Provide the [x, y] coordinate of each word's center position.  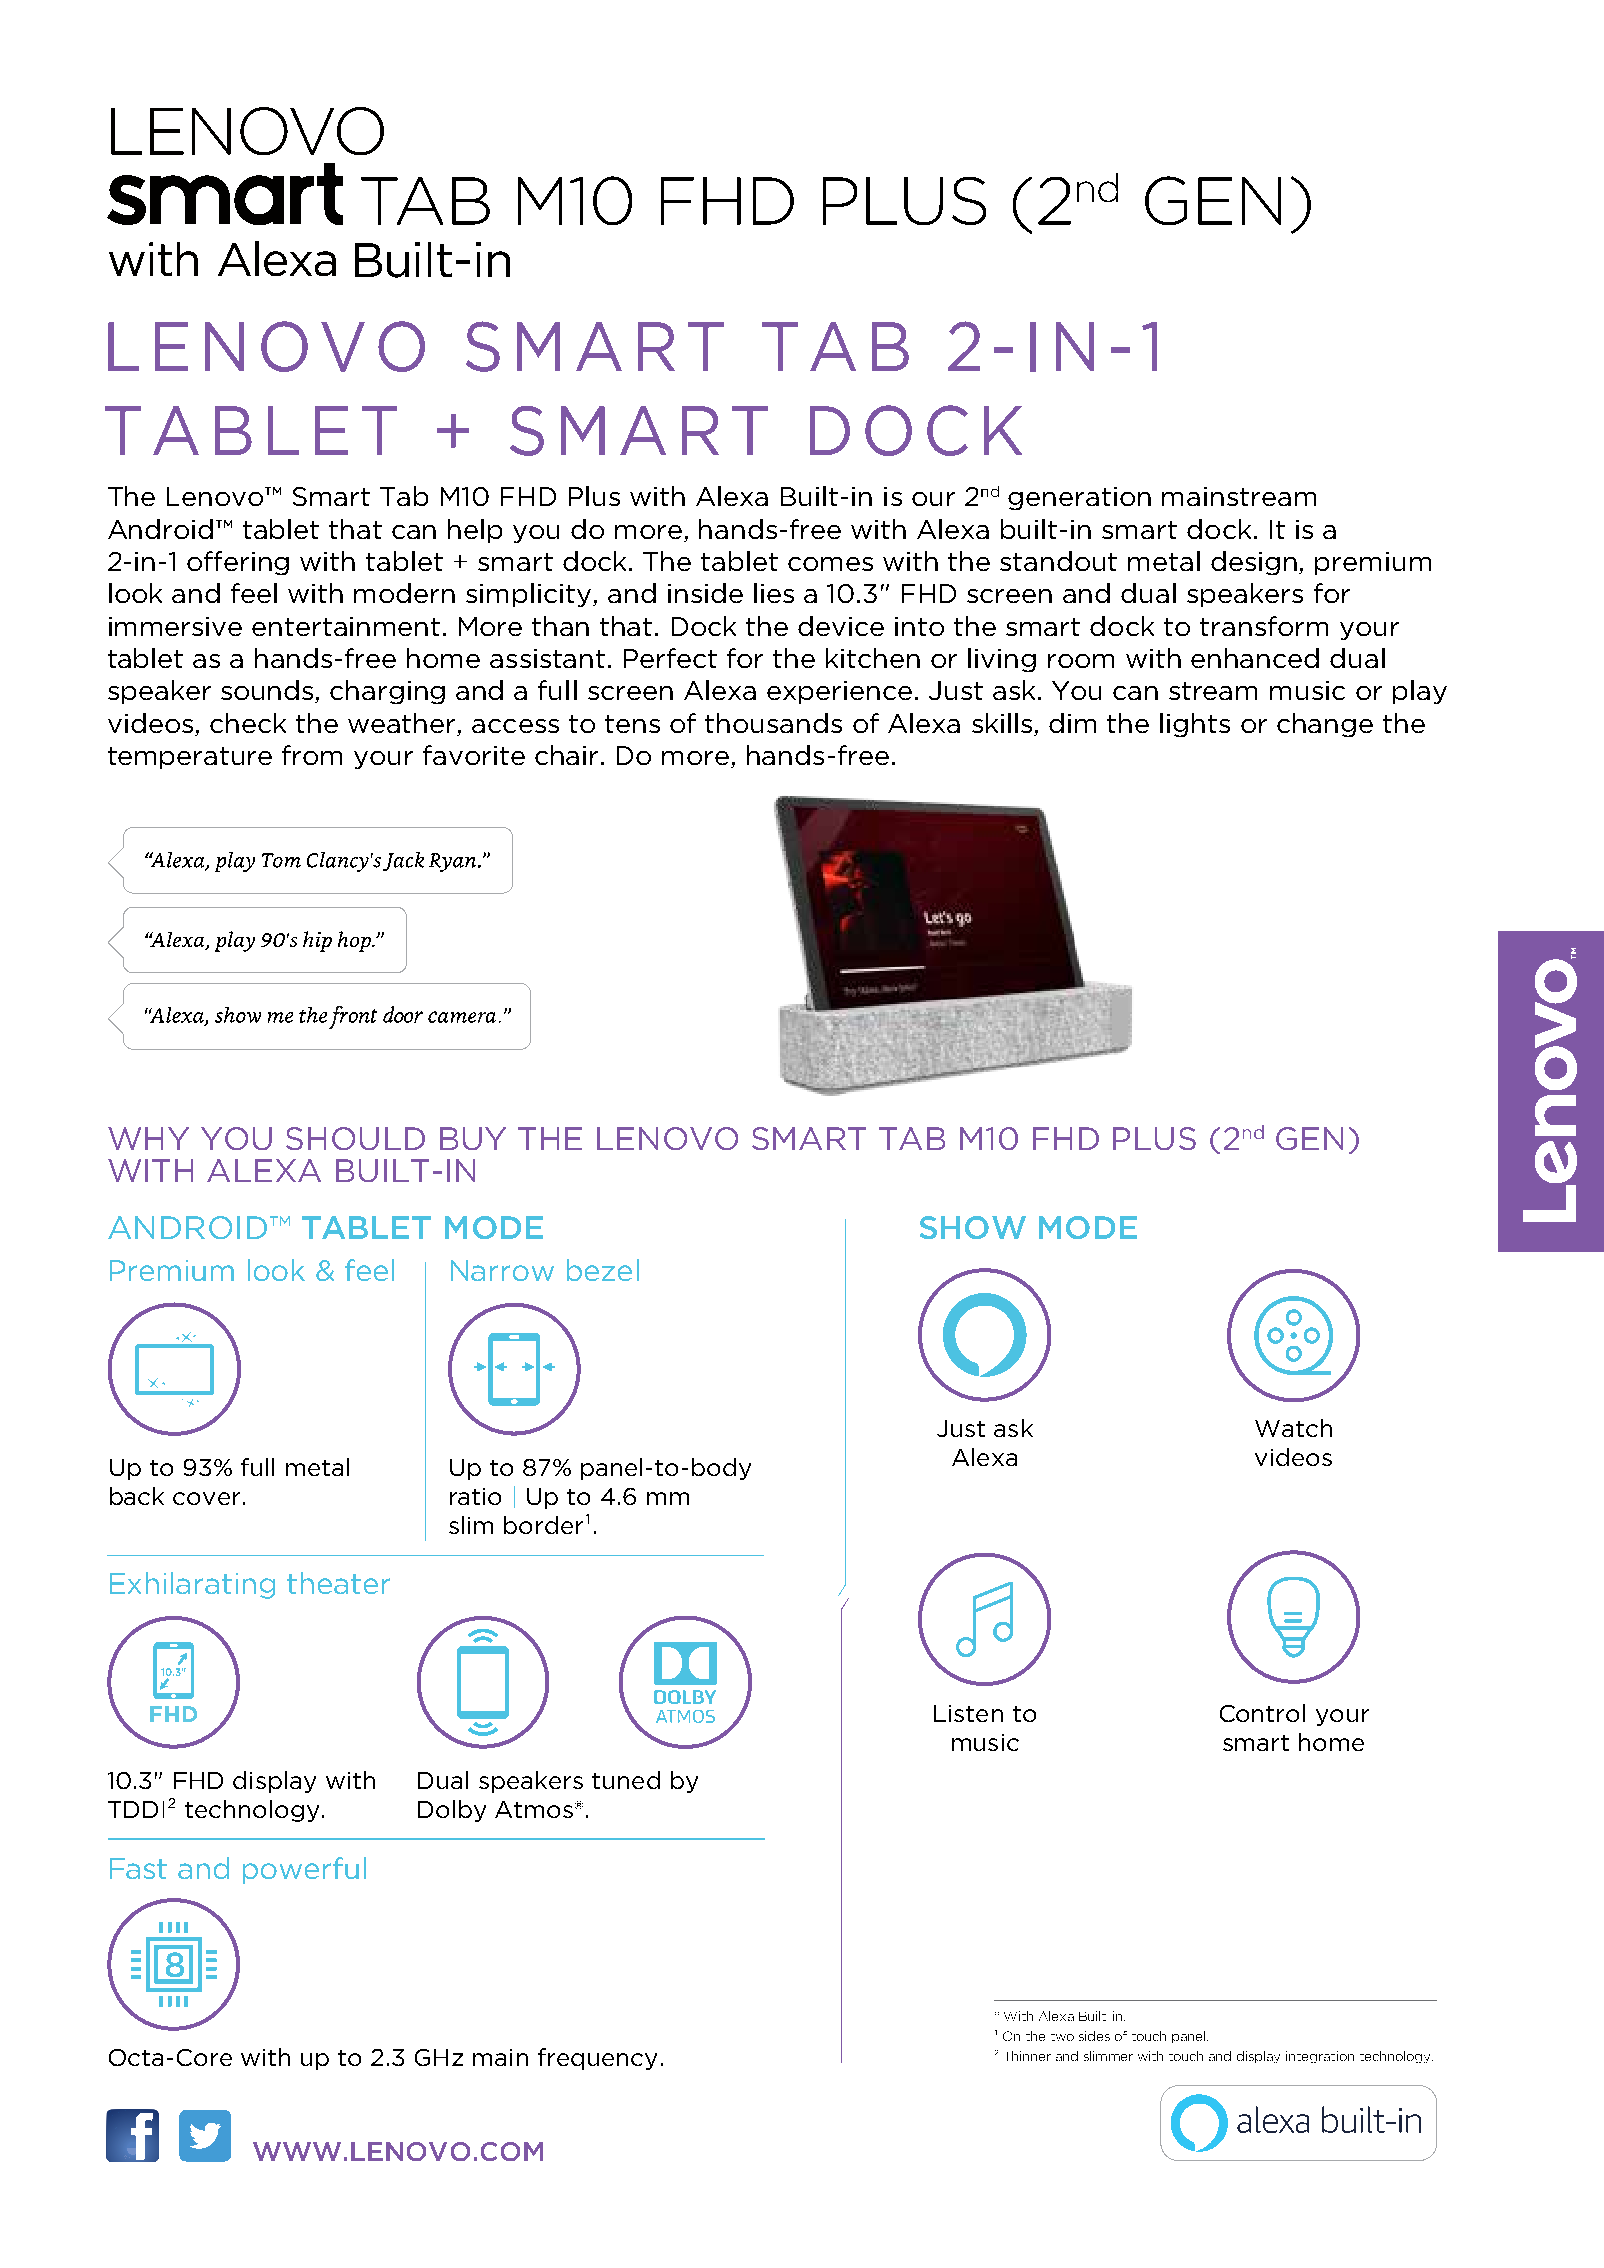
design [1255, 563]
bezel [603, 1270]
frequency [597, 2059]
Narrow [502, 1270]
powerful [304, 1870]
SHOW [973, 1227]
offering [238, 563]
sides [1094, 2036]
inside [705, 593]
